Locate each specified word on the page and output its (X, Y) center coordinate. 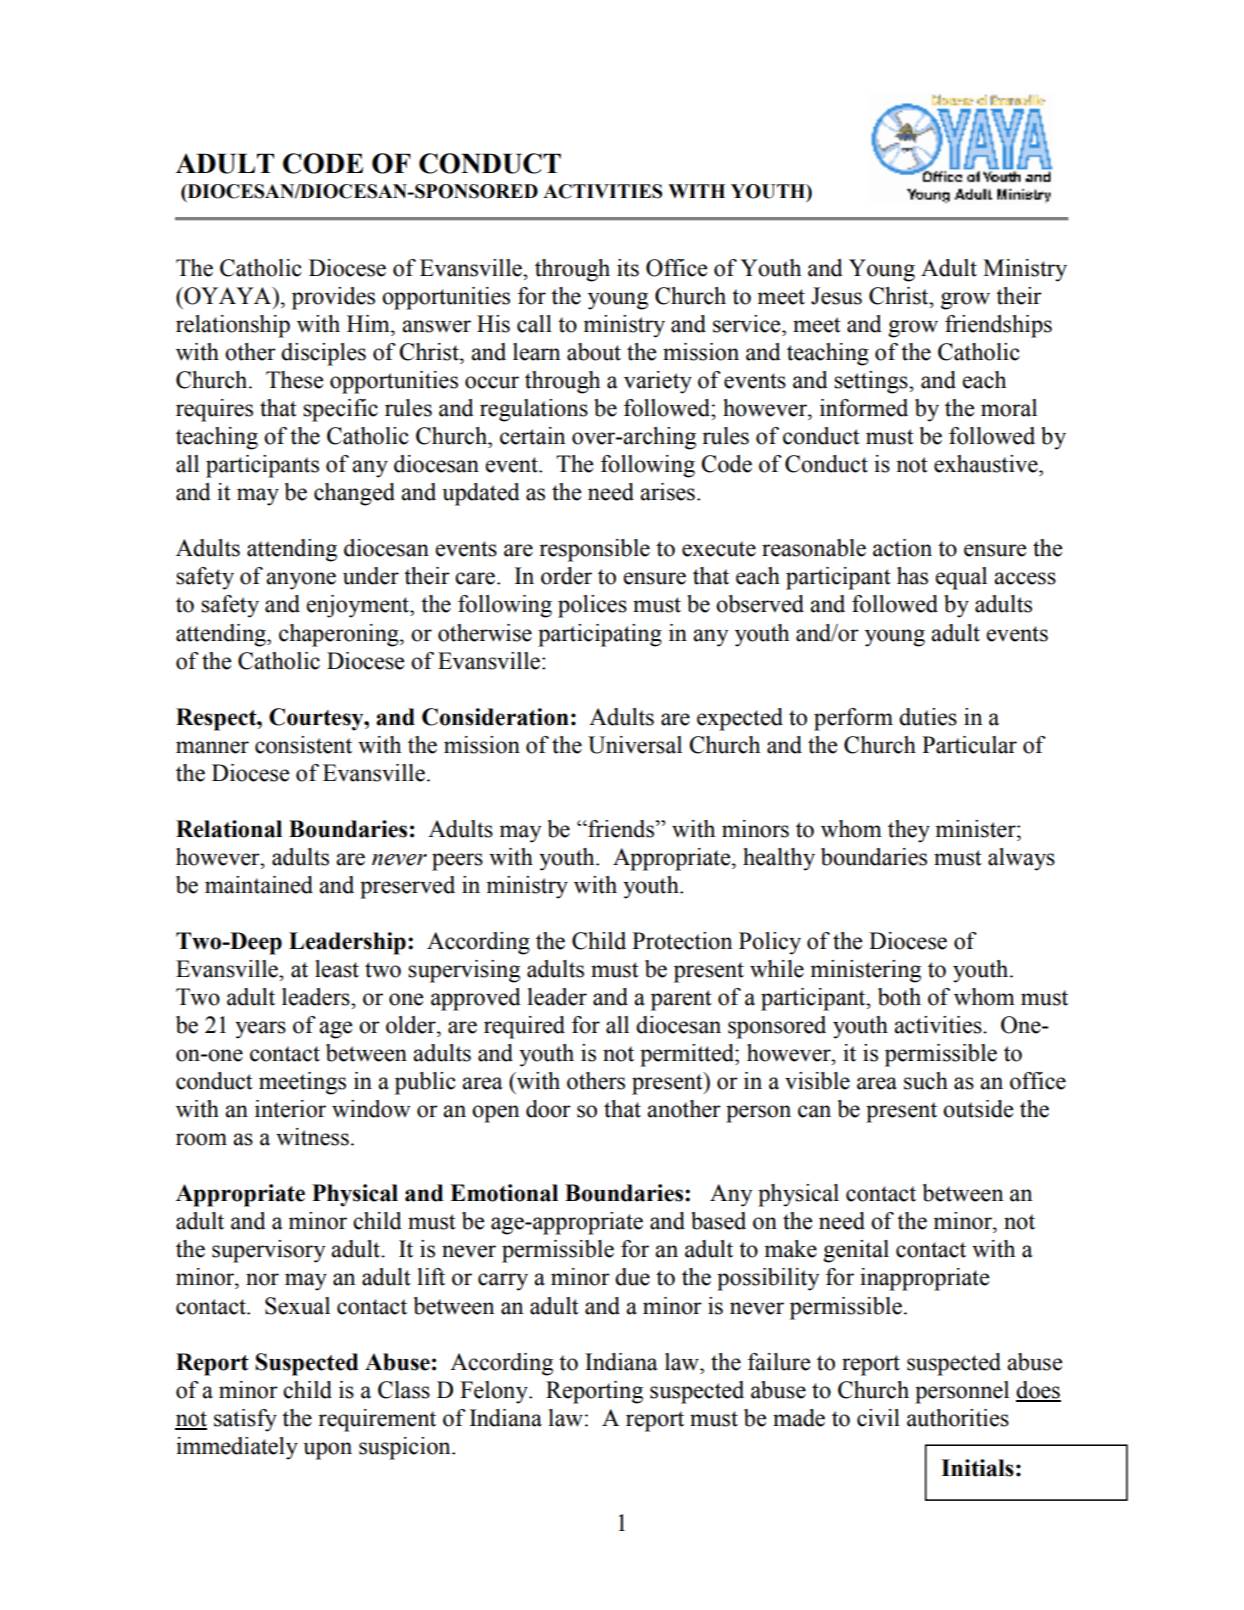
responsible (594, 550)
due (632, 1277)
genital (856, 1251)
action (902, 548)
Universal (635, 745)
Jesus (836, 296)
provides (333, 298)
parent (681, 1000)
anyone (301, 581)
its (628, 268)
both (899, 997)
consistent (303, 745)
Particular (969, 745)
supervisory (268, 1251)
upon (327, 1451)
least (337, 969)
